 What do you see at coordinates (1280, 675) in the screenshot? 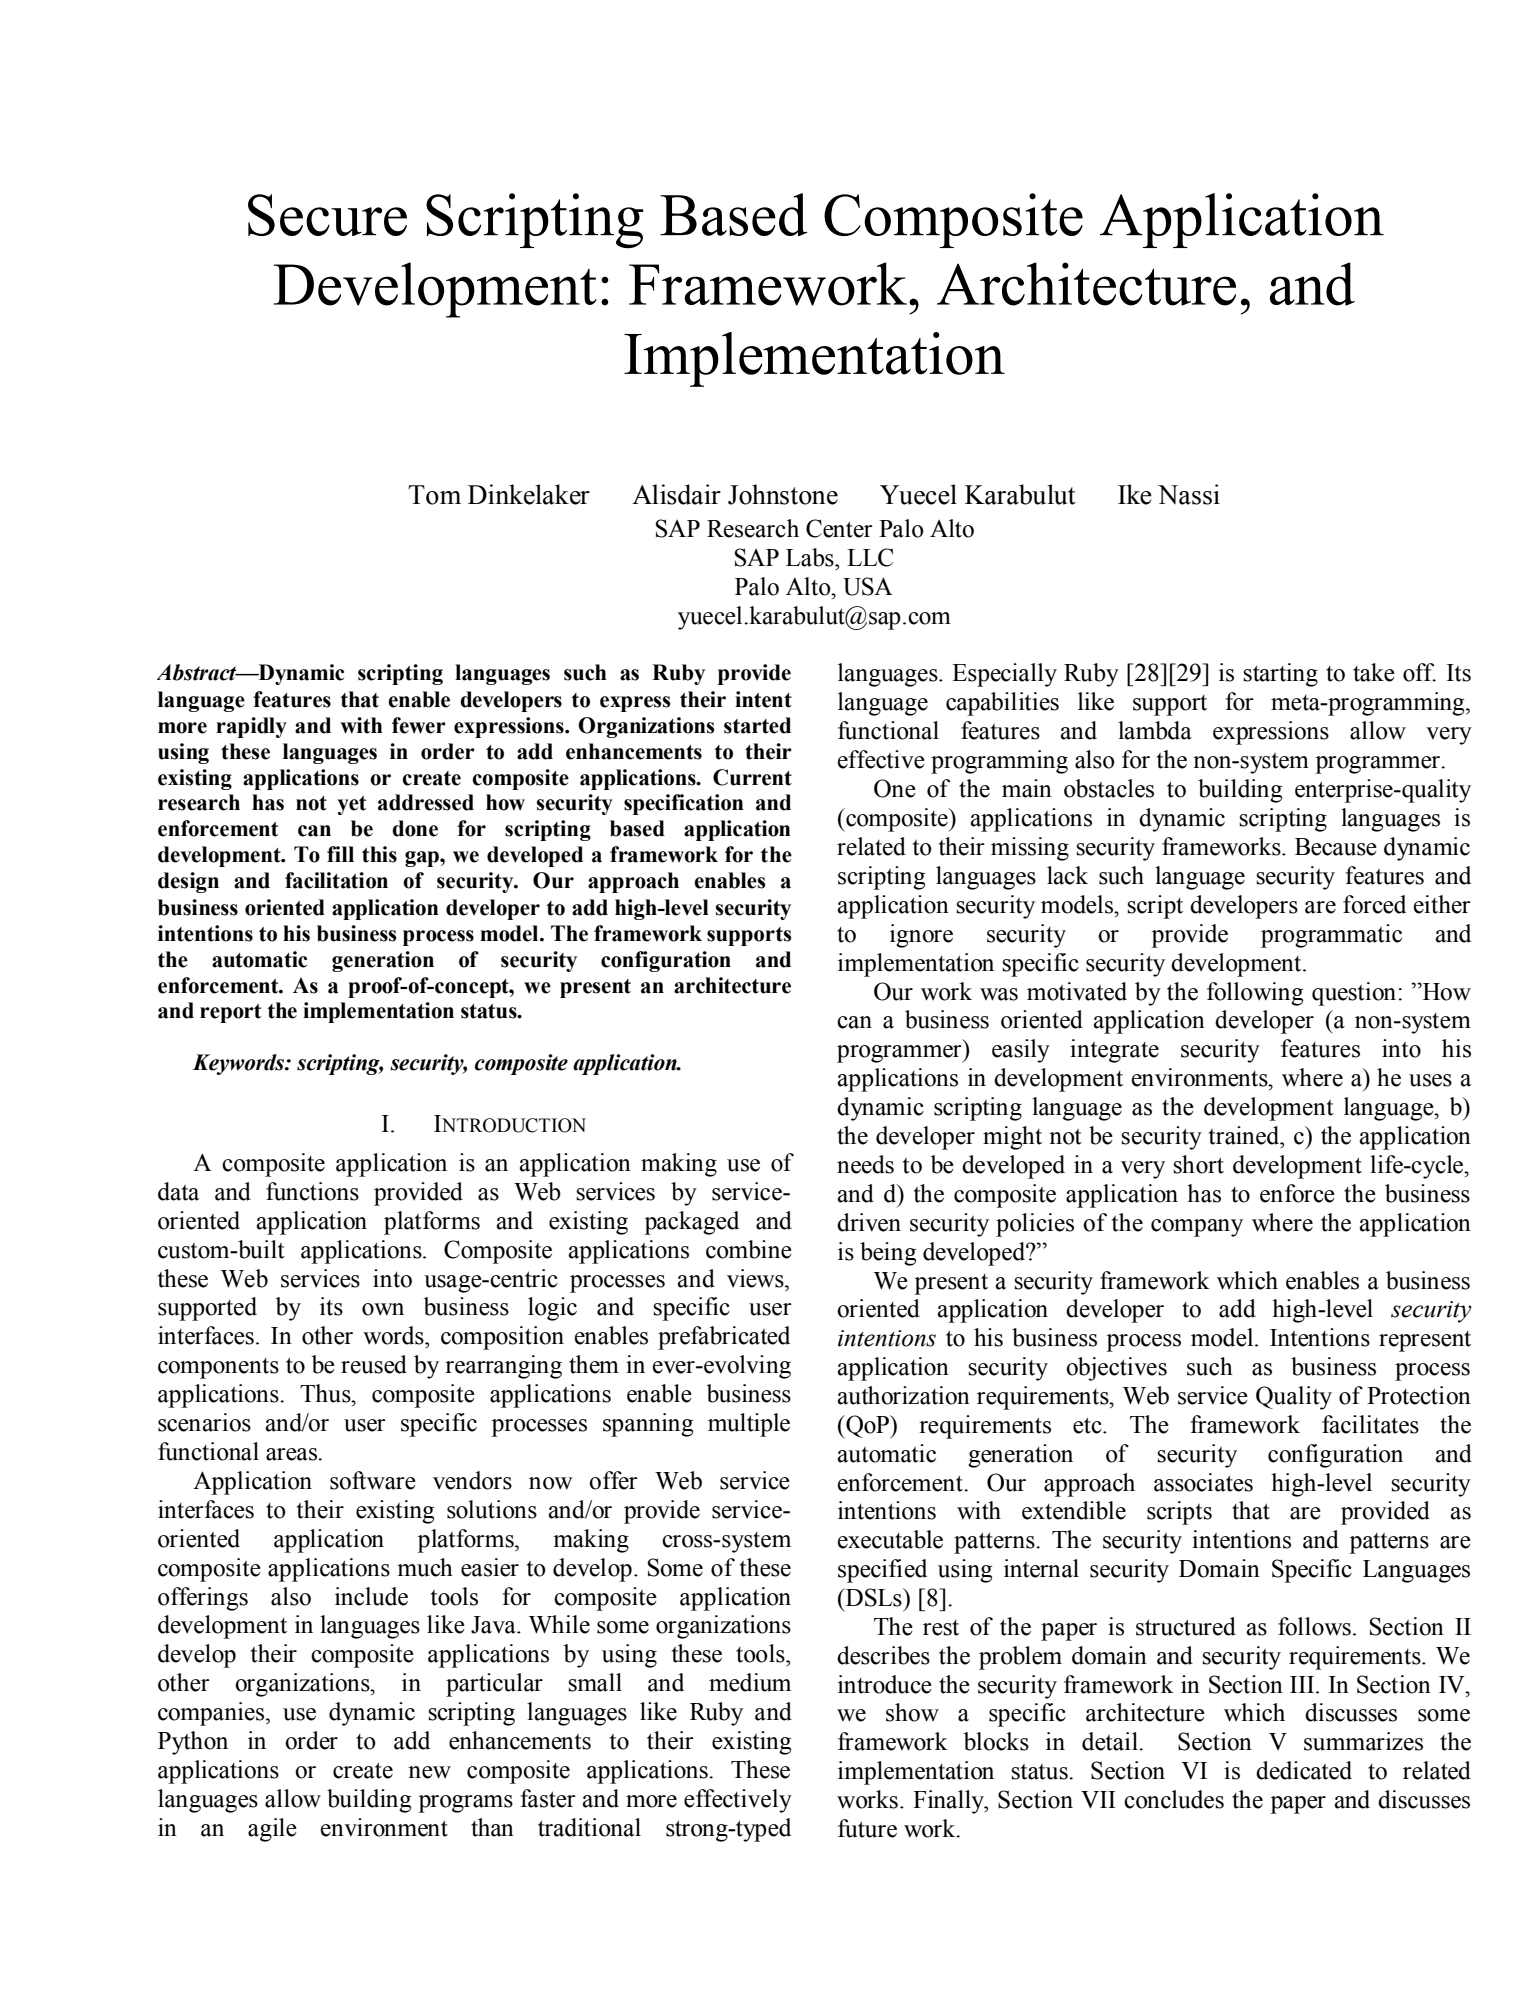
I see `starting` at bounding box center [1280, 675].
